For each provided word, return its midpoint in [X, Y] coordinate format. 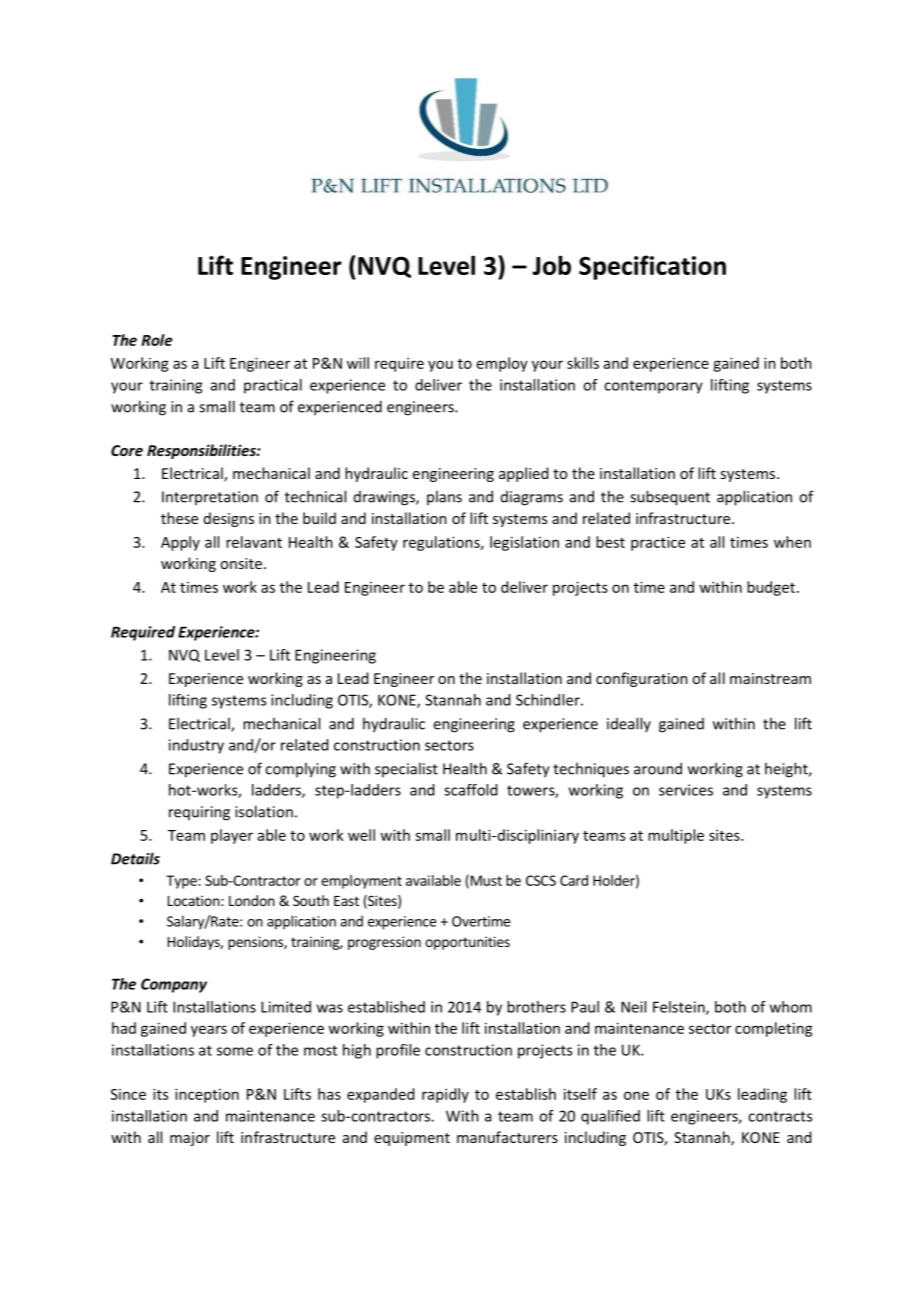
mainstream [770, 678]
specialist [406, 769]
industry [196, 746]
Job [551, 265]
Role [157, 340]
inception [207, 1095]
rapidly [445, 1095]
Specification [652, 267]
